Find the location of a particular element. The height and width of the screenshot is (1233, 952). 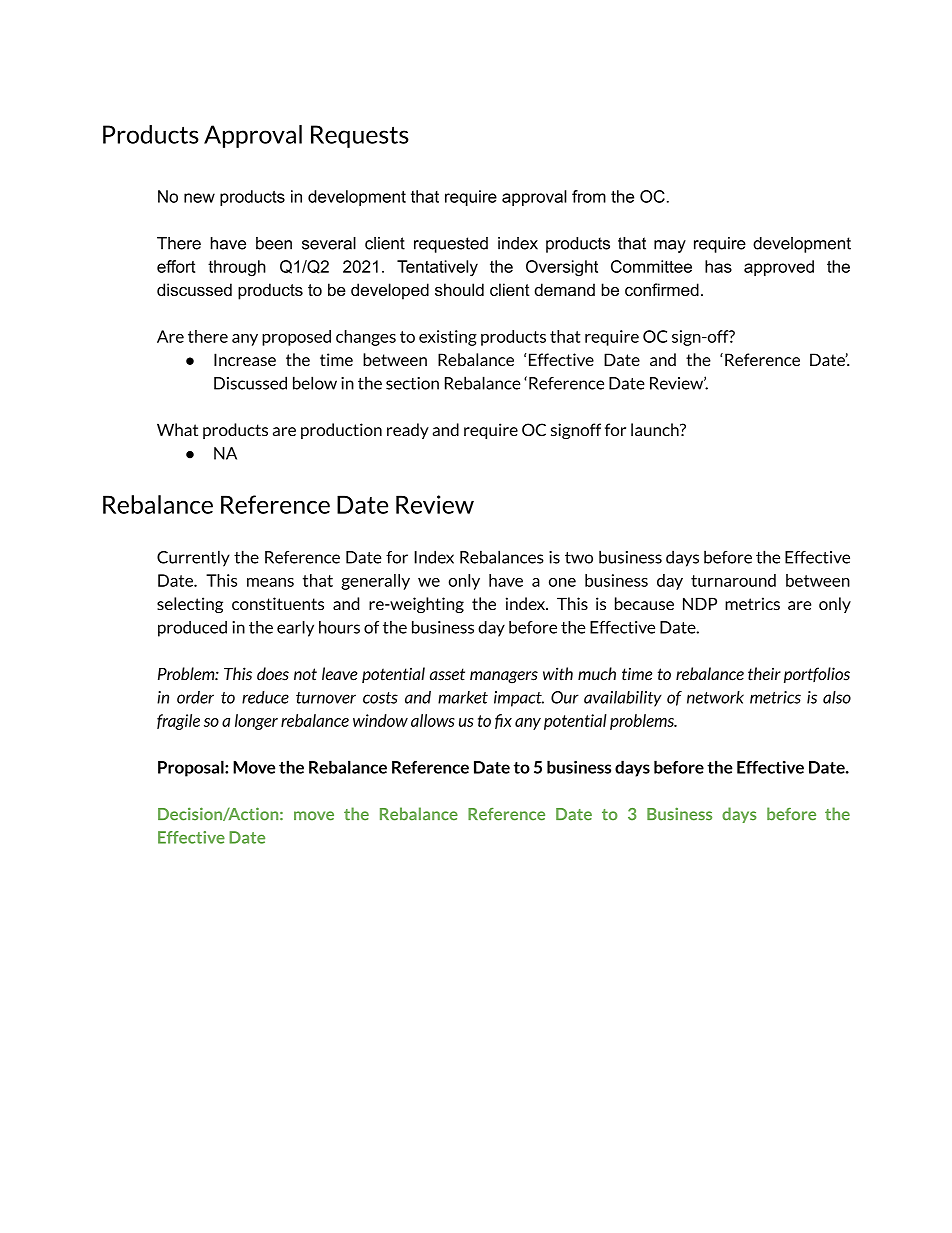

turnaround is located at coordinates (733, 580).
